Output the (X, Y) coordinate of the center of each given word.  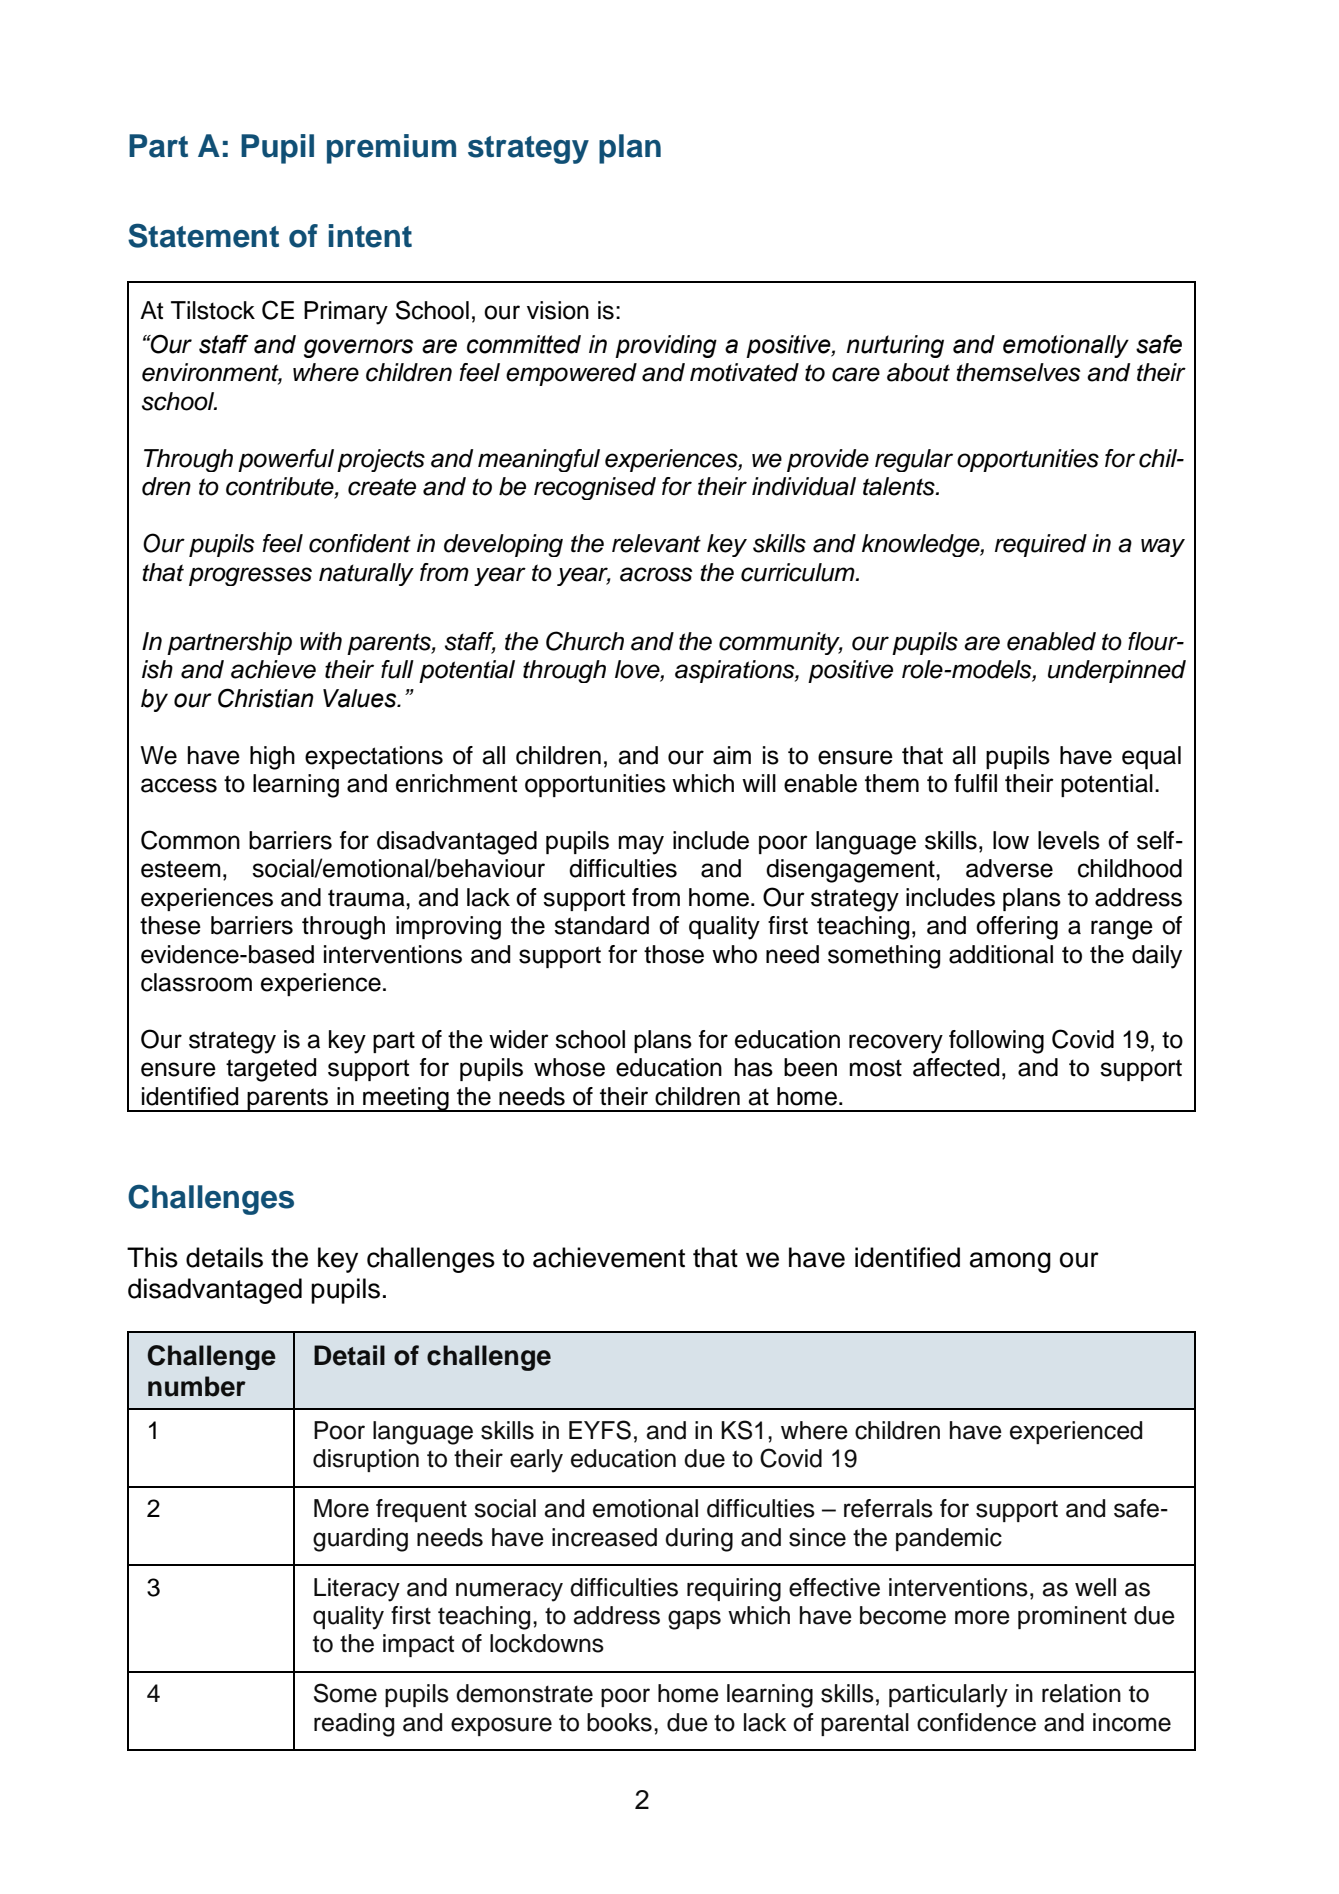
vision (558, 310)
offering (1017, 928)
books (619, 1722)
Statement (203, 235)
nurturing (895, 346)
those (674, 954)
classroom (196, 982)
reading (354, 1725)
